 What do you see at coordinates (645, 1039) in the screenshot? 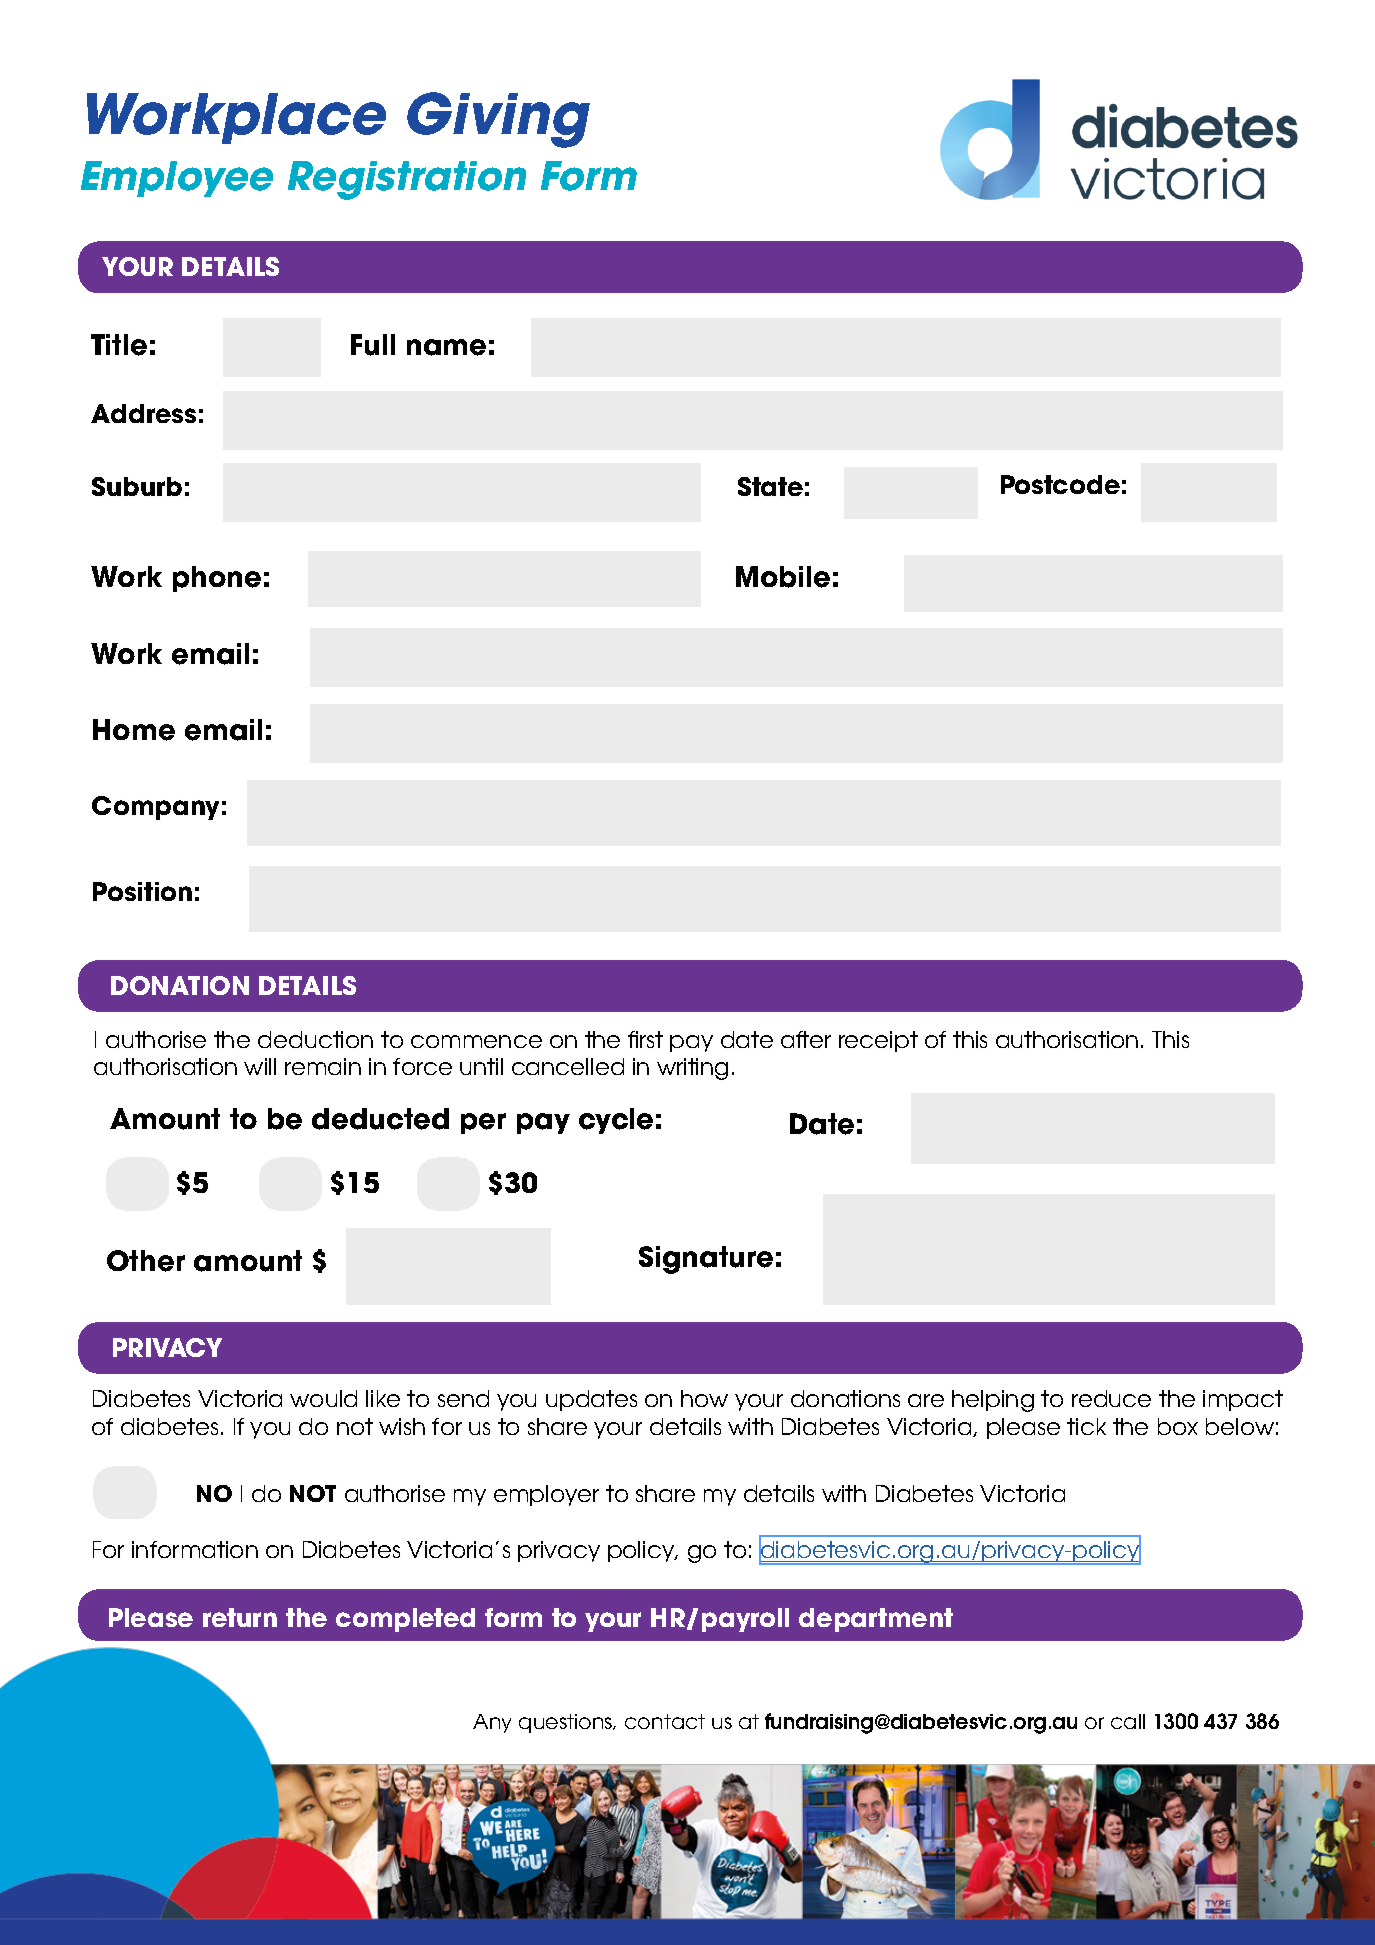
I see `first` at bounding box center [645, 1039].
